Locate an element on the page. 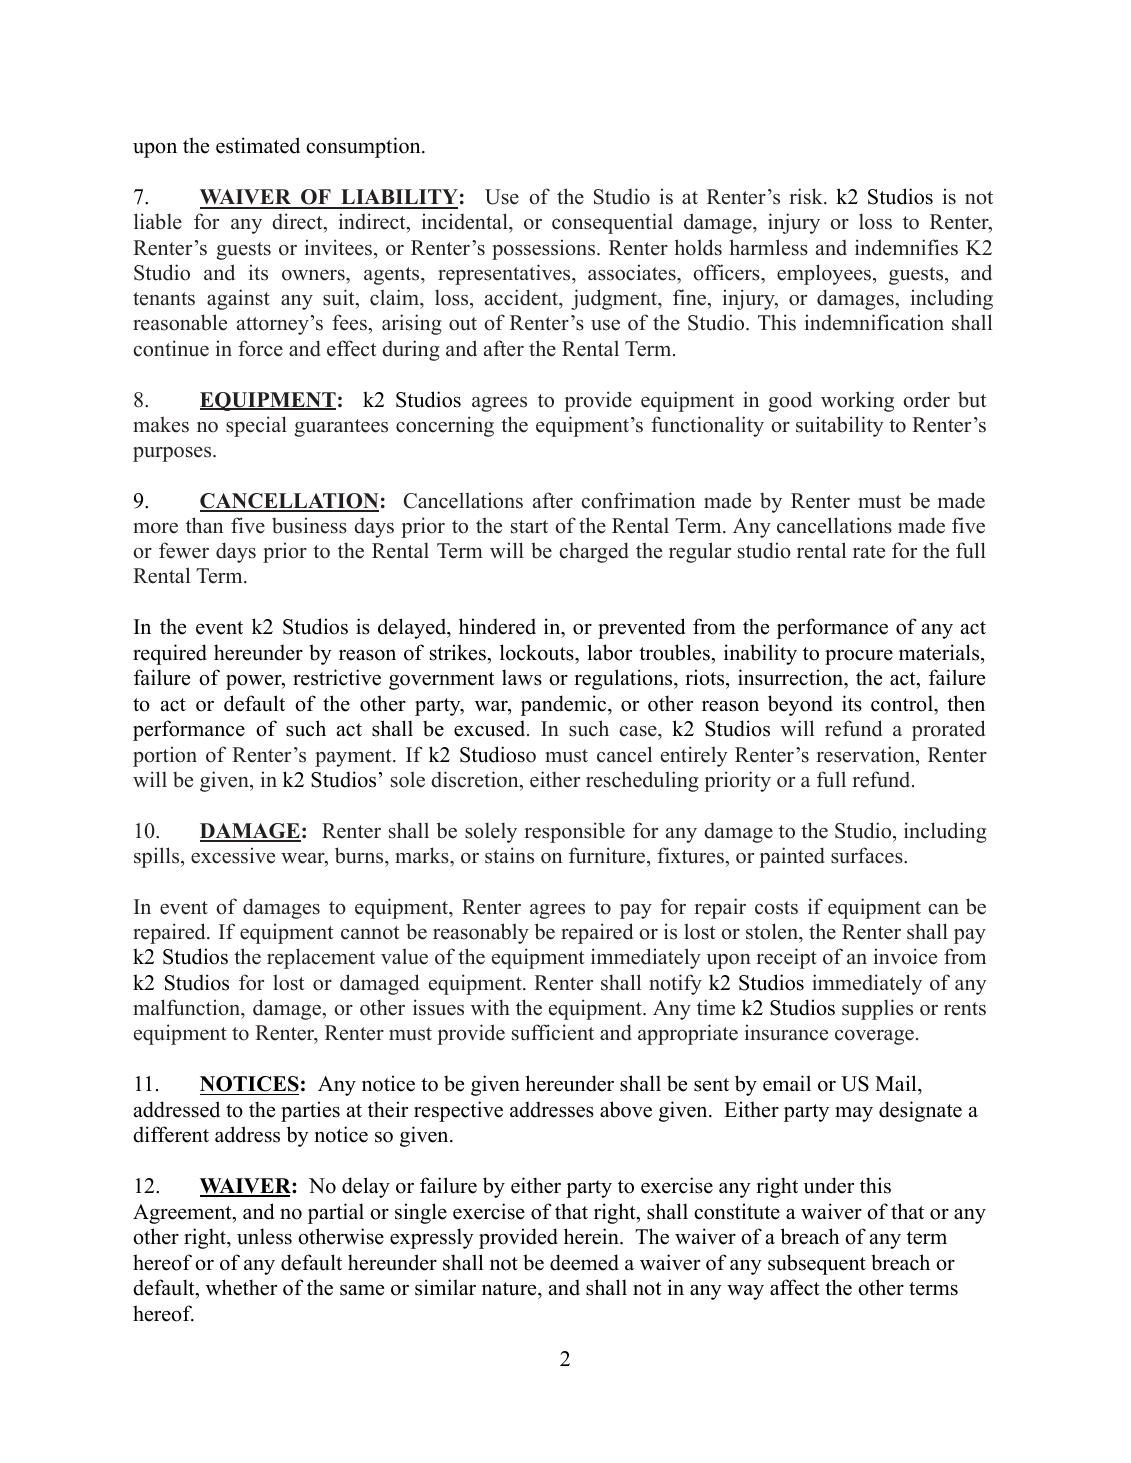 This document has height=1463, width=1131. subsequent is located at coordinates (817, 1264).
